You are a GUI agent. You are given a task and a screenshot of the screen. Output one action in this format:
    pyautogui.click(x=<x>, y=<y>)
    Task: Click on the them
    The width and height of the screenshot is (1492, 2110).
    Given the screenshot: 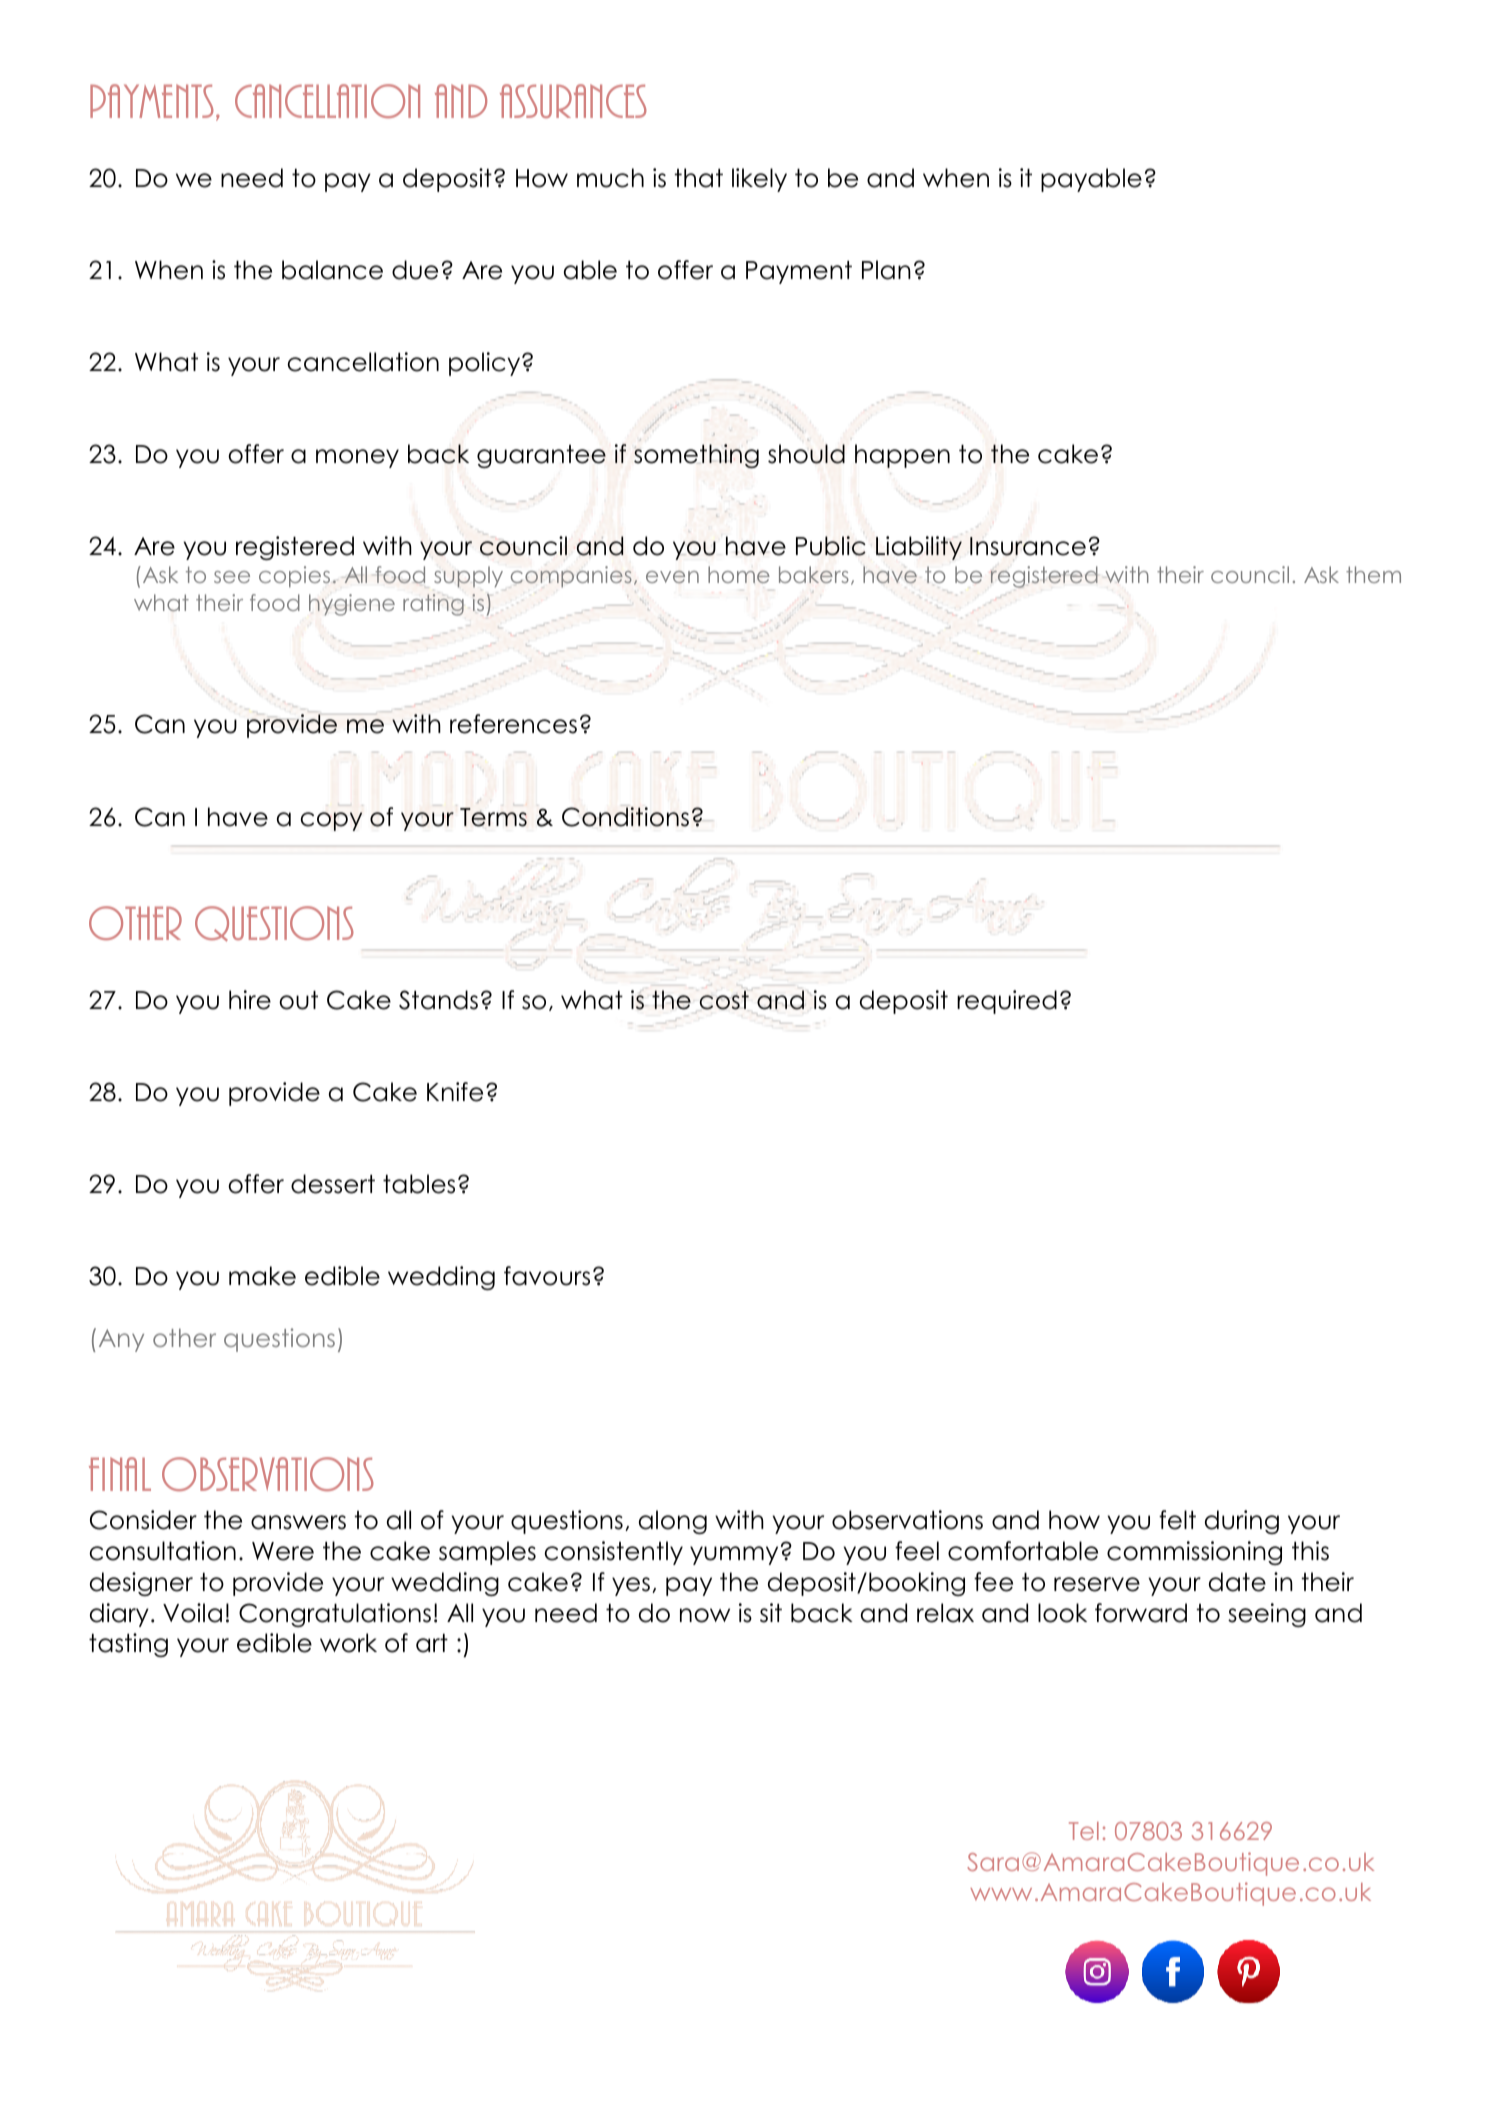 What is the action you would take?
    pyautogui.click(x=1373, y=574)
